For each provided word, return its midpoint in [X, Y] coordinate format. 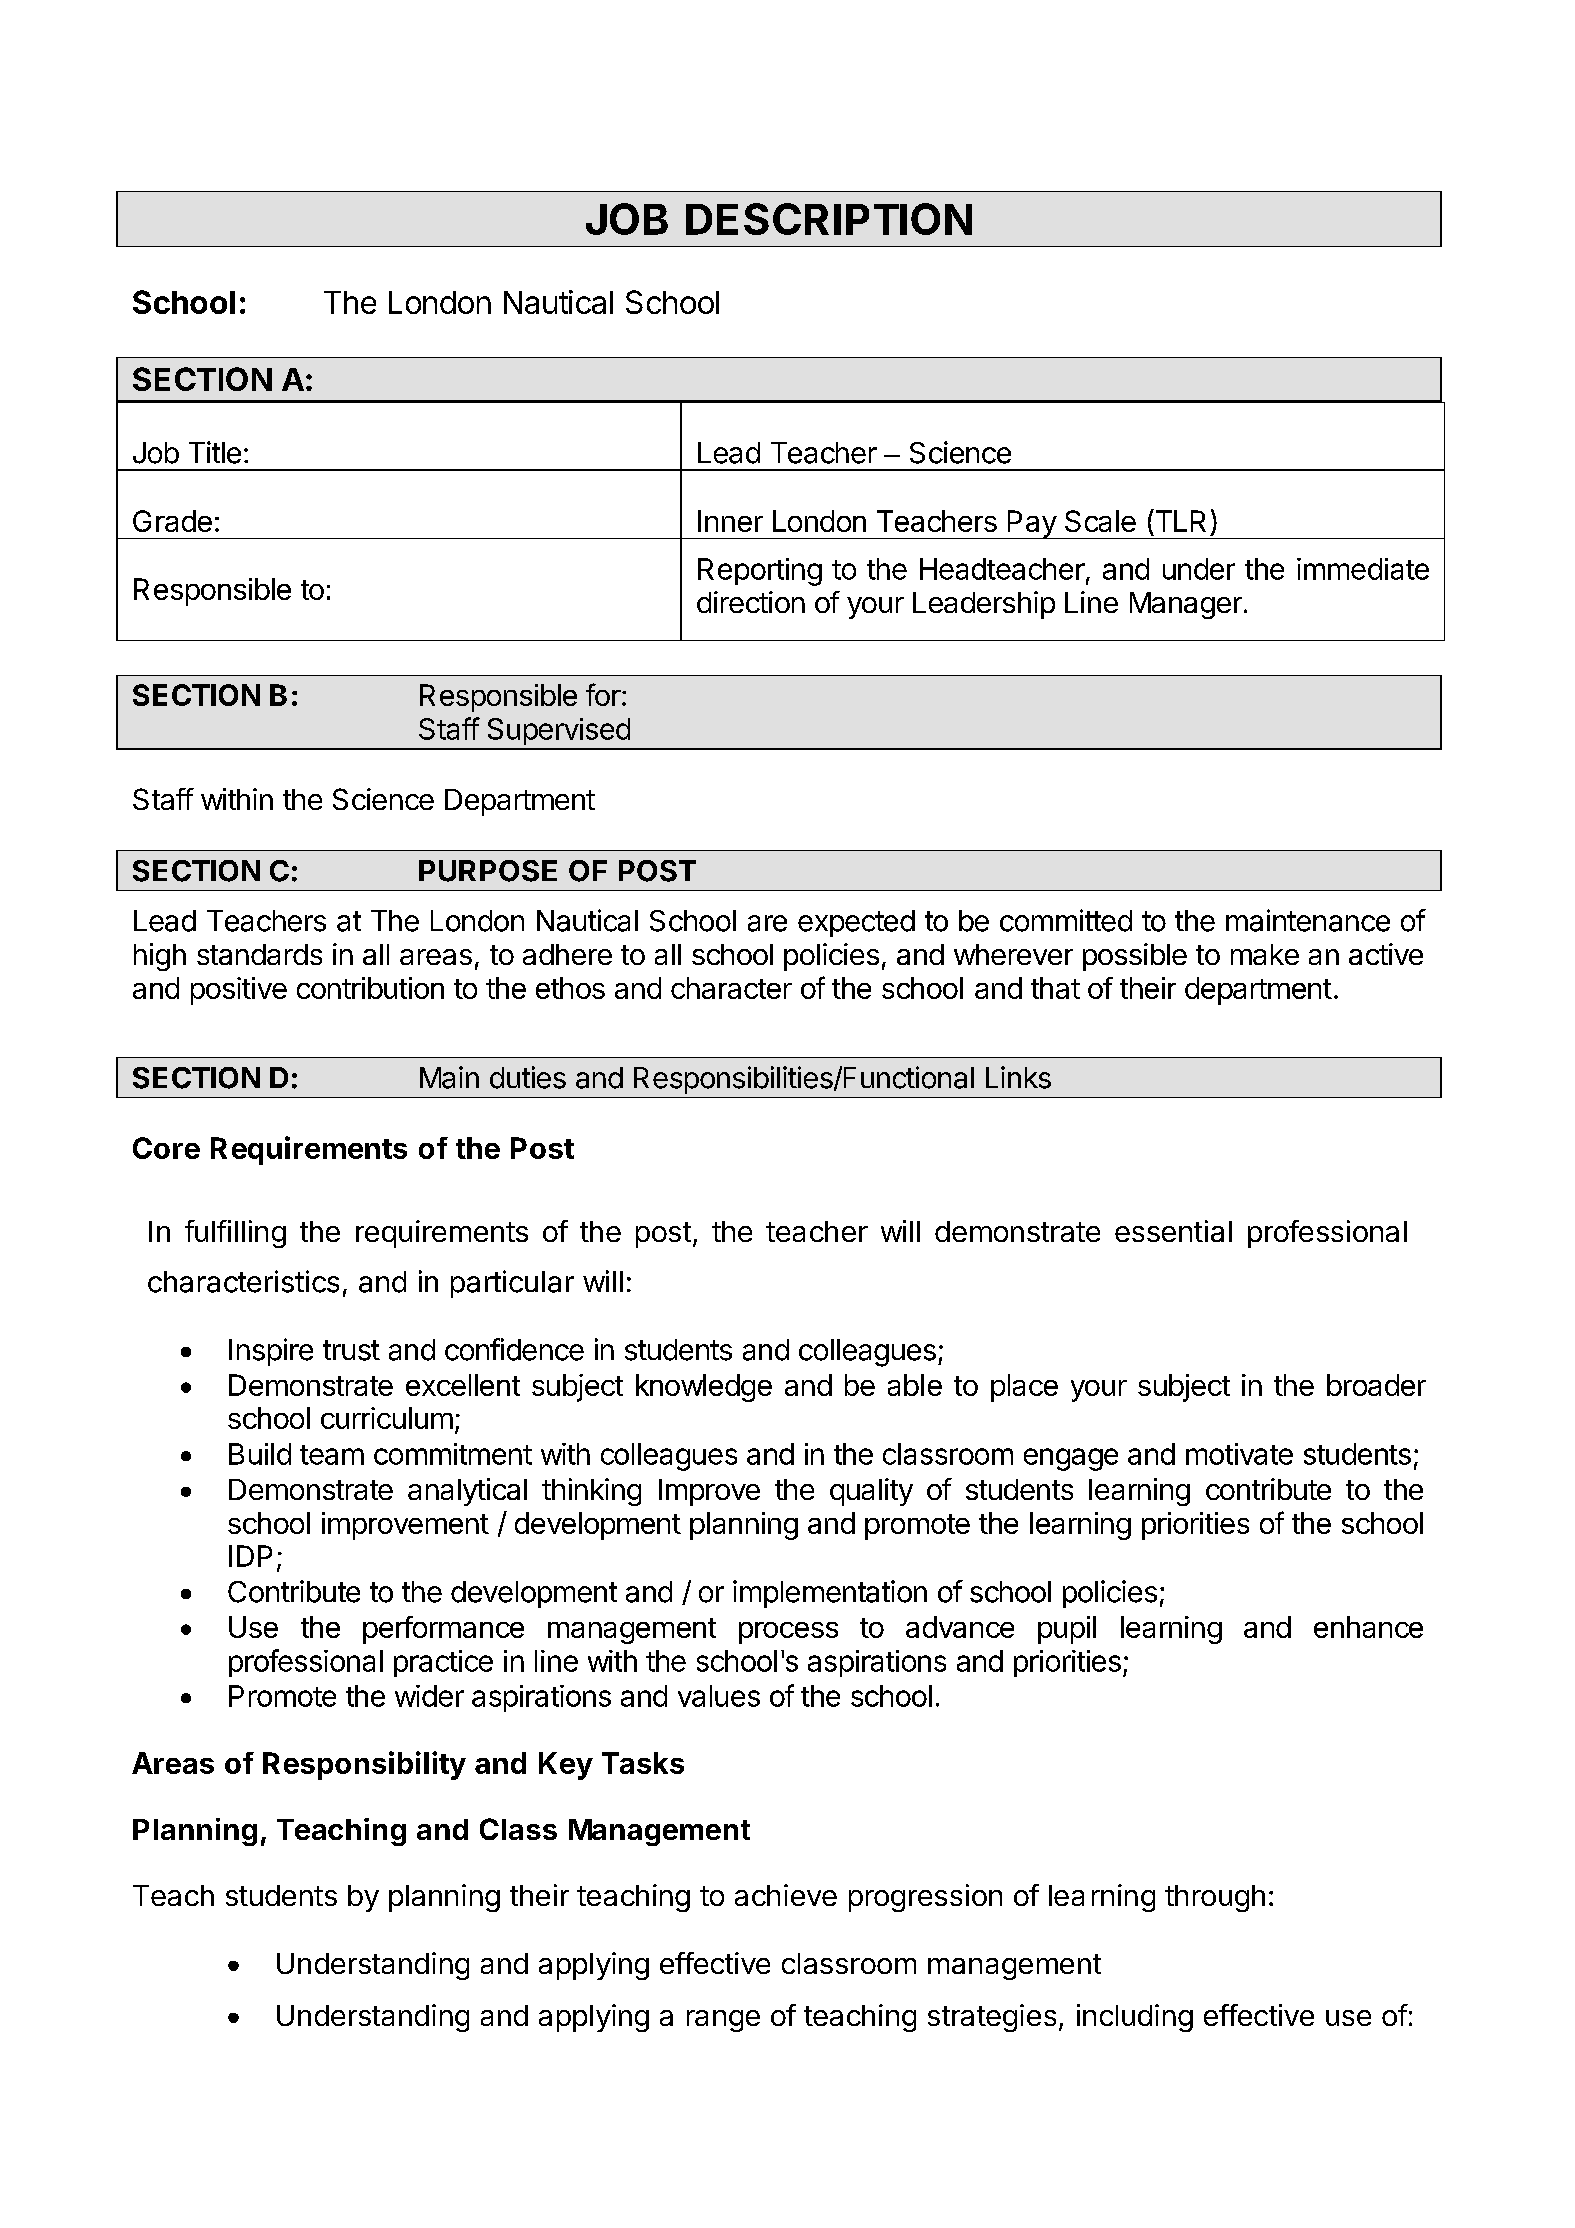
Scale [1100, 521]
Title [215, 452]
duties [528, 1077]
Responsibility [364, 1765]
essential [1173, 1231]
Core [166, 1148]
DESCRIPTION [829, 219]
